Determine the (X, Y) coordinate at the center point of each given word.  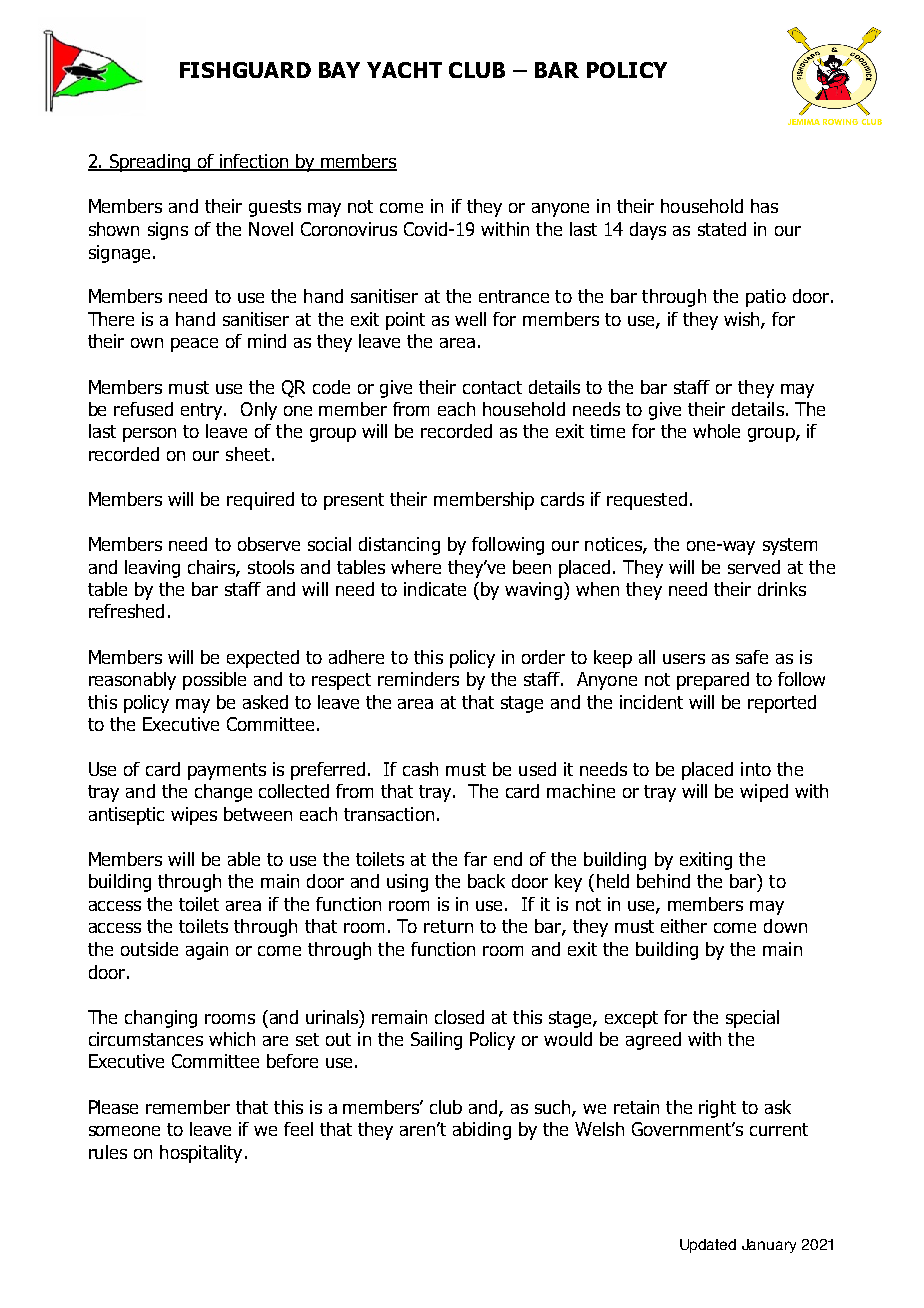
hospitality (201, 1154)
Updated (708, 1246)
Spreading (150, 163)
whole (716, 431)
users (684, 659)
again (207, 951)
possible (214, 681)
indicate (435, 589)
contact (492, 387)
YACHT (404, 70)
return (448, 926)
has (764, 206)
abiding (482, 1131)
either (684, 926)
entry (203, 411)
